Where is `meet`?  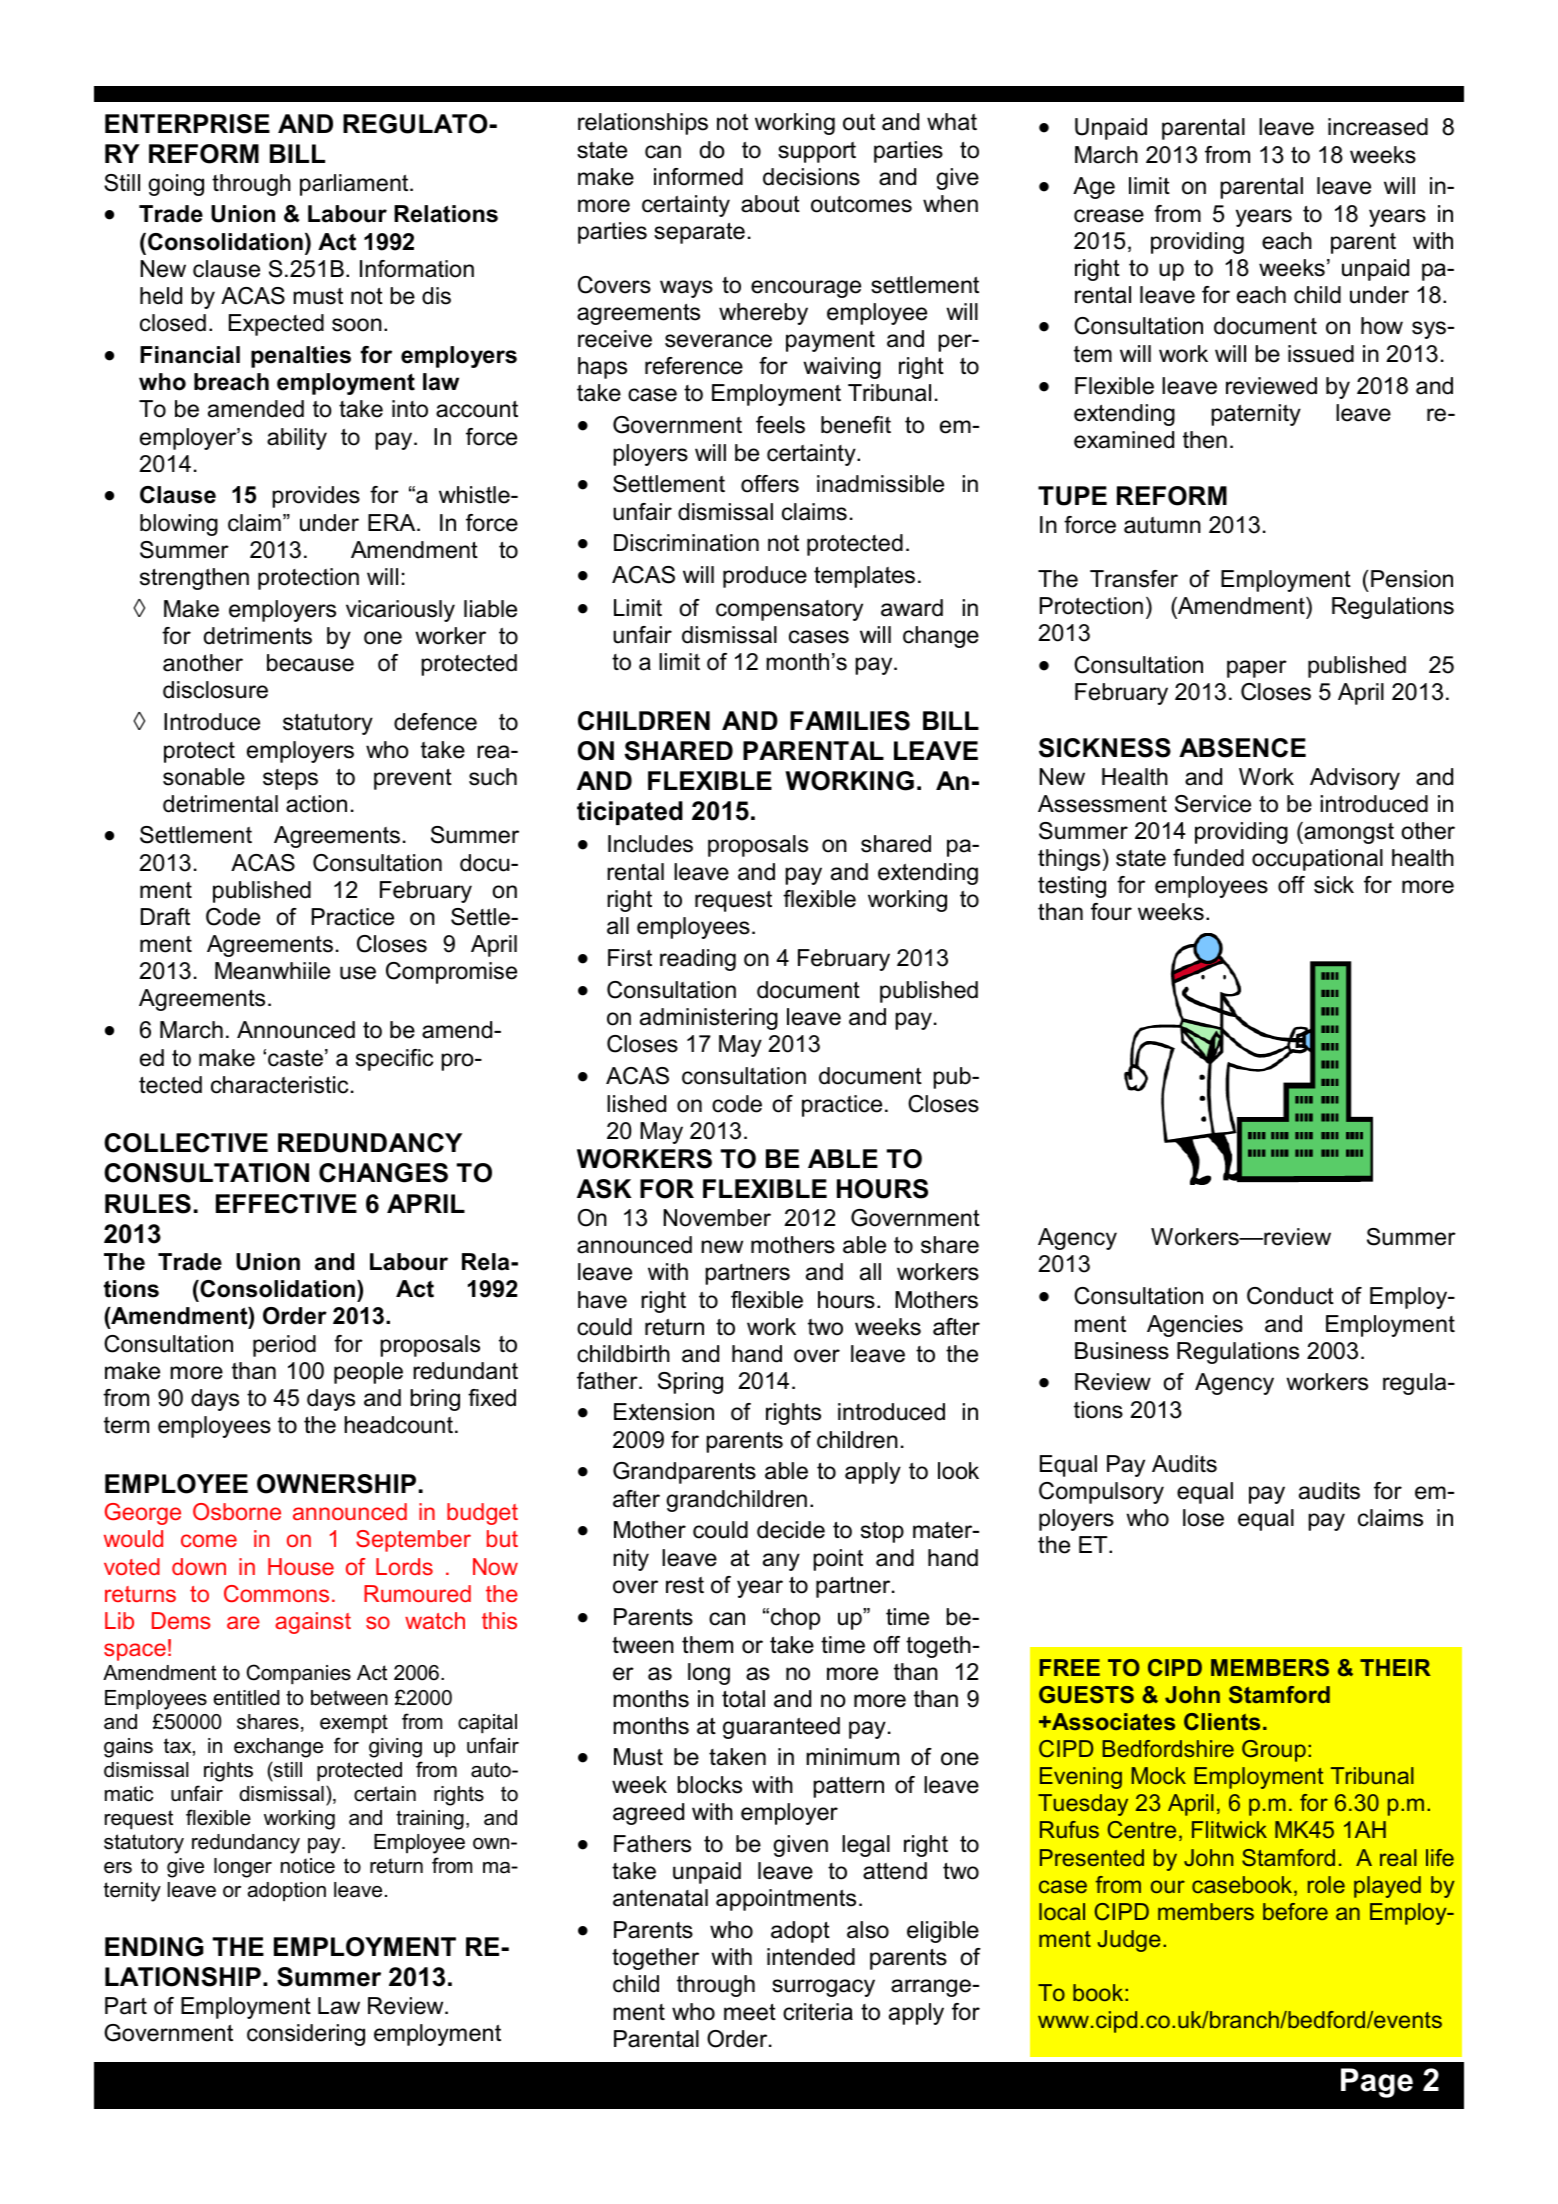
meet is located at coordinates (750, 2012).
